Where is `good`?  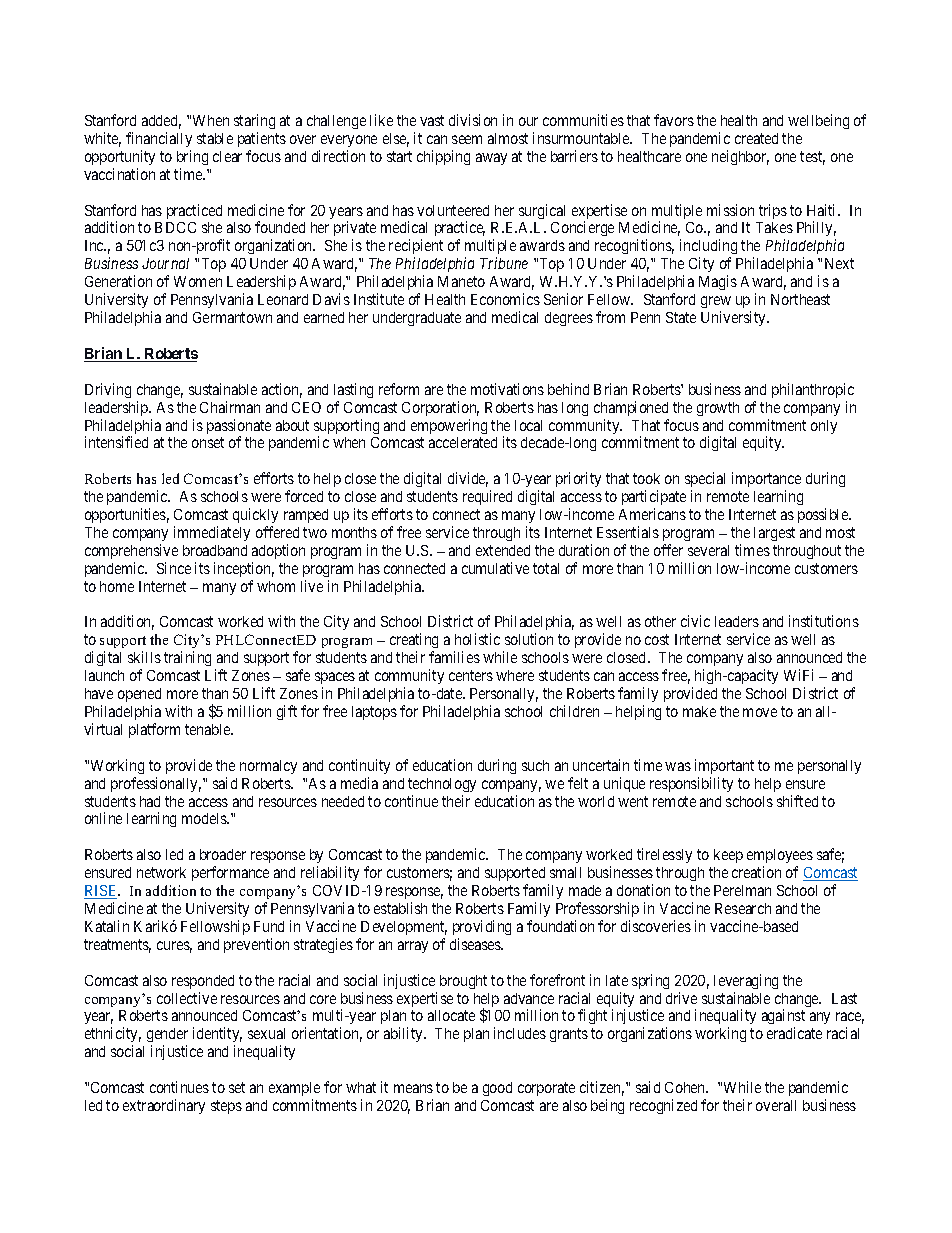 good is located at coordinates (497, 1089).
